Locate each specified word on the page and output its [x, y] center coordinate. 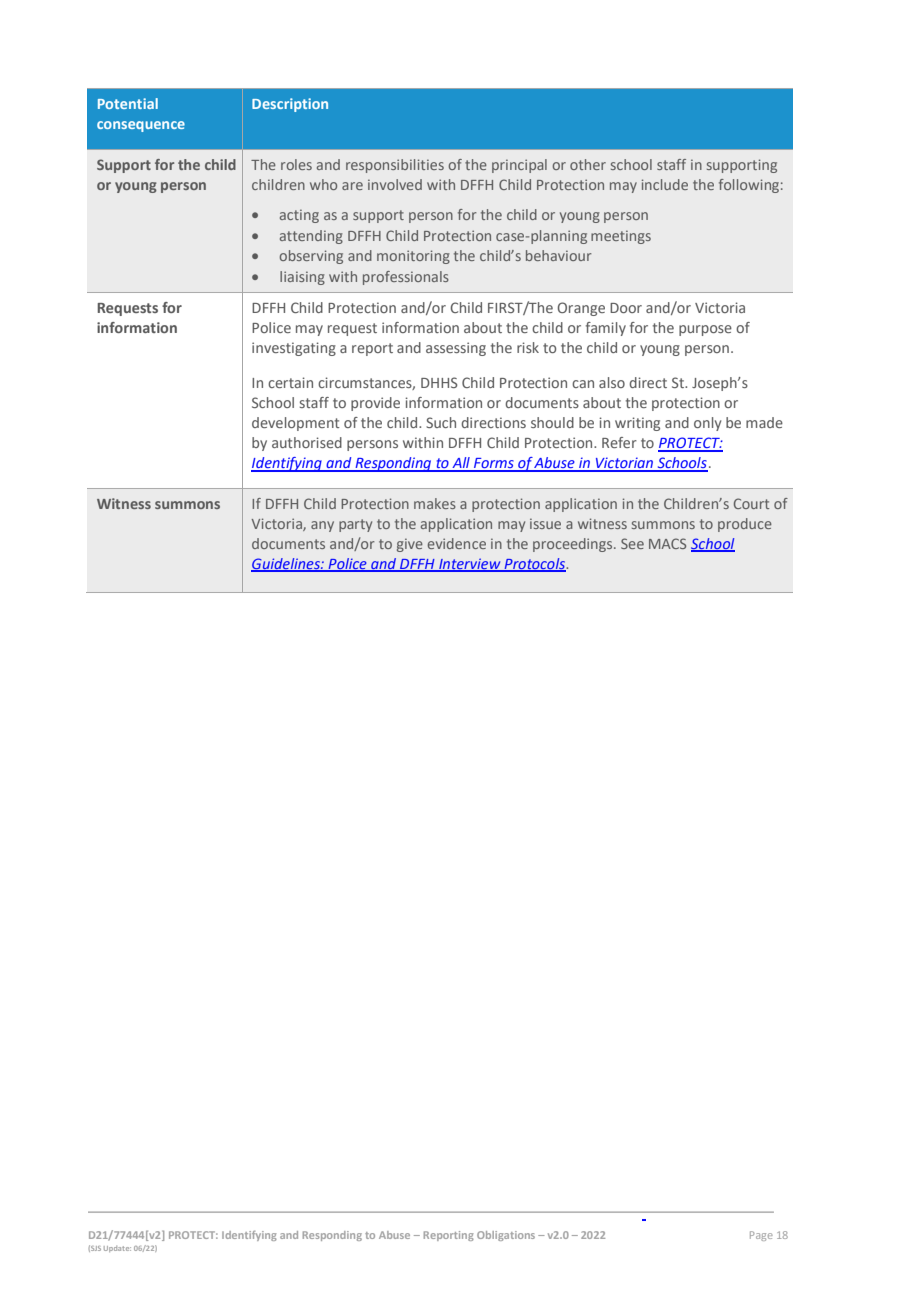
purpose [705, 330]
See [632, 543]
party [355, 525]
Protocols [535, 564]
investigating [294, 349]
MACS [667, 543]
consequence [141, 126]
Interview [470, 564]
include [665, 184]
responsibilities [395, 166]
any [322, 526]
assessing [456, 349]
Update [117, 1249]
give [410, 545]
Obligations [506, 1236]
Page [761, 1236]
